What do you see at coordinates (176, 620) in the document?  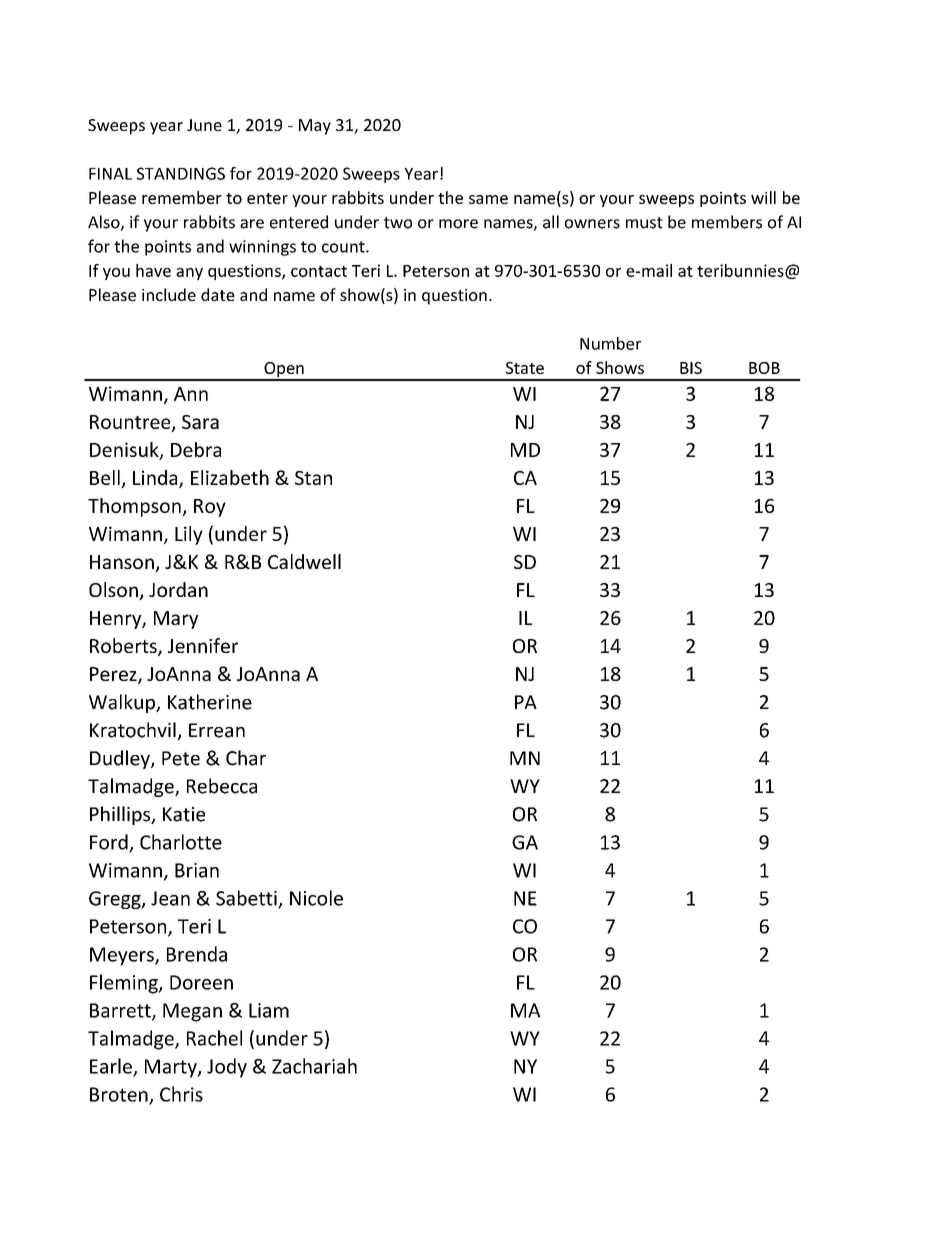 I see `Mary` at bounding box center [176, 620].
